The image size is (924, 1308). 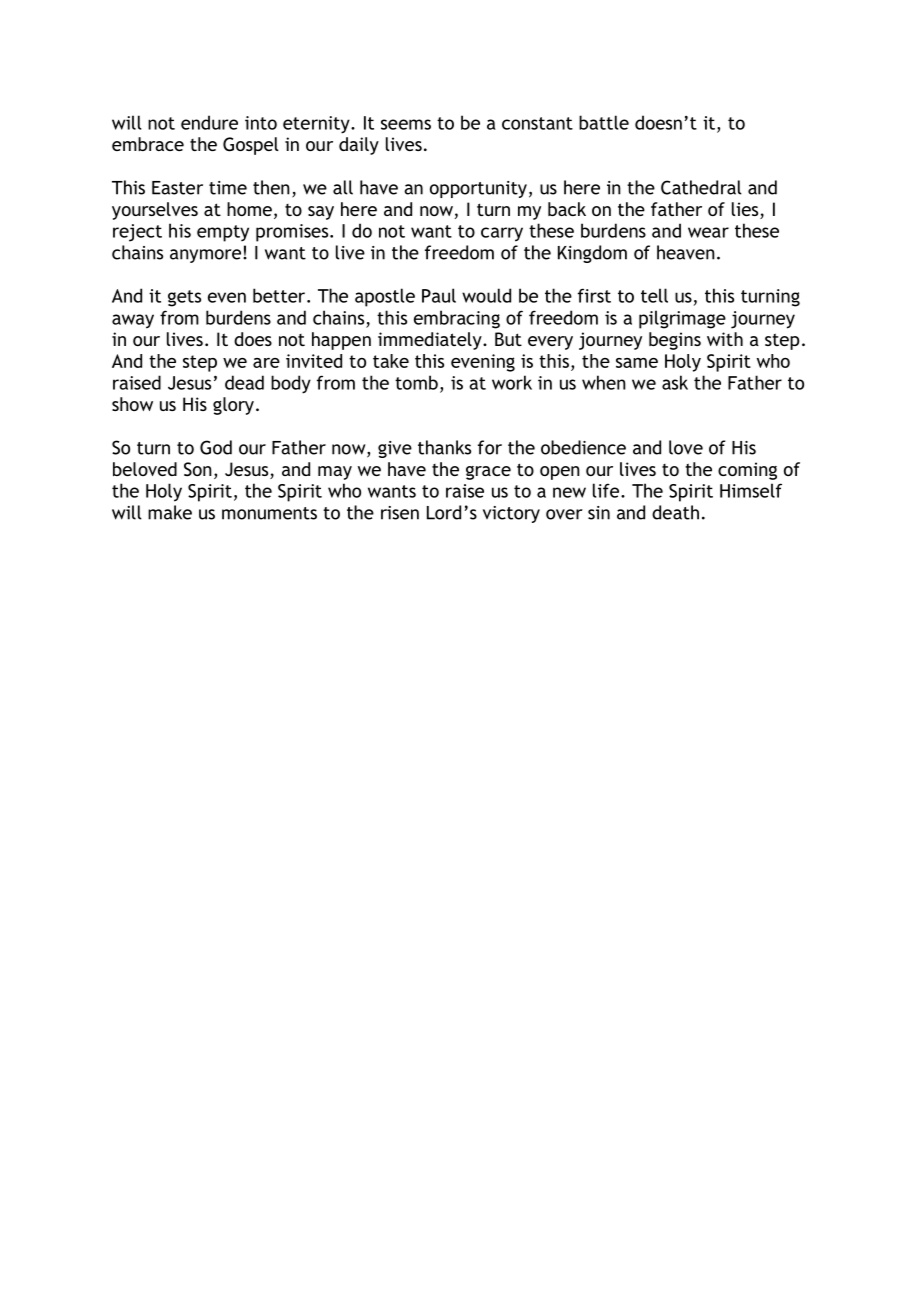 I want to click on endure, so click(x=209, y=122).
